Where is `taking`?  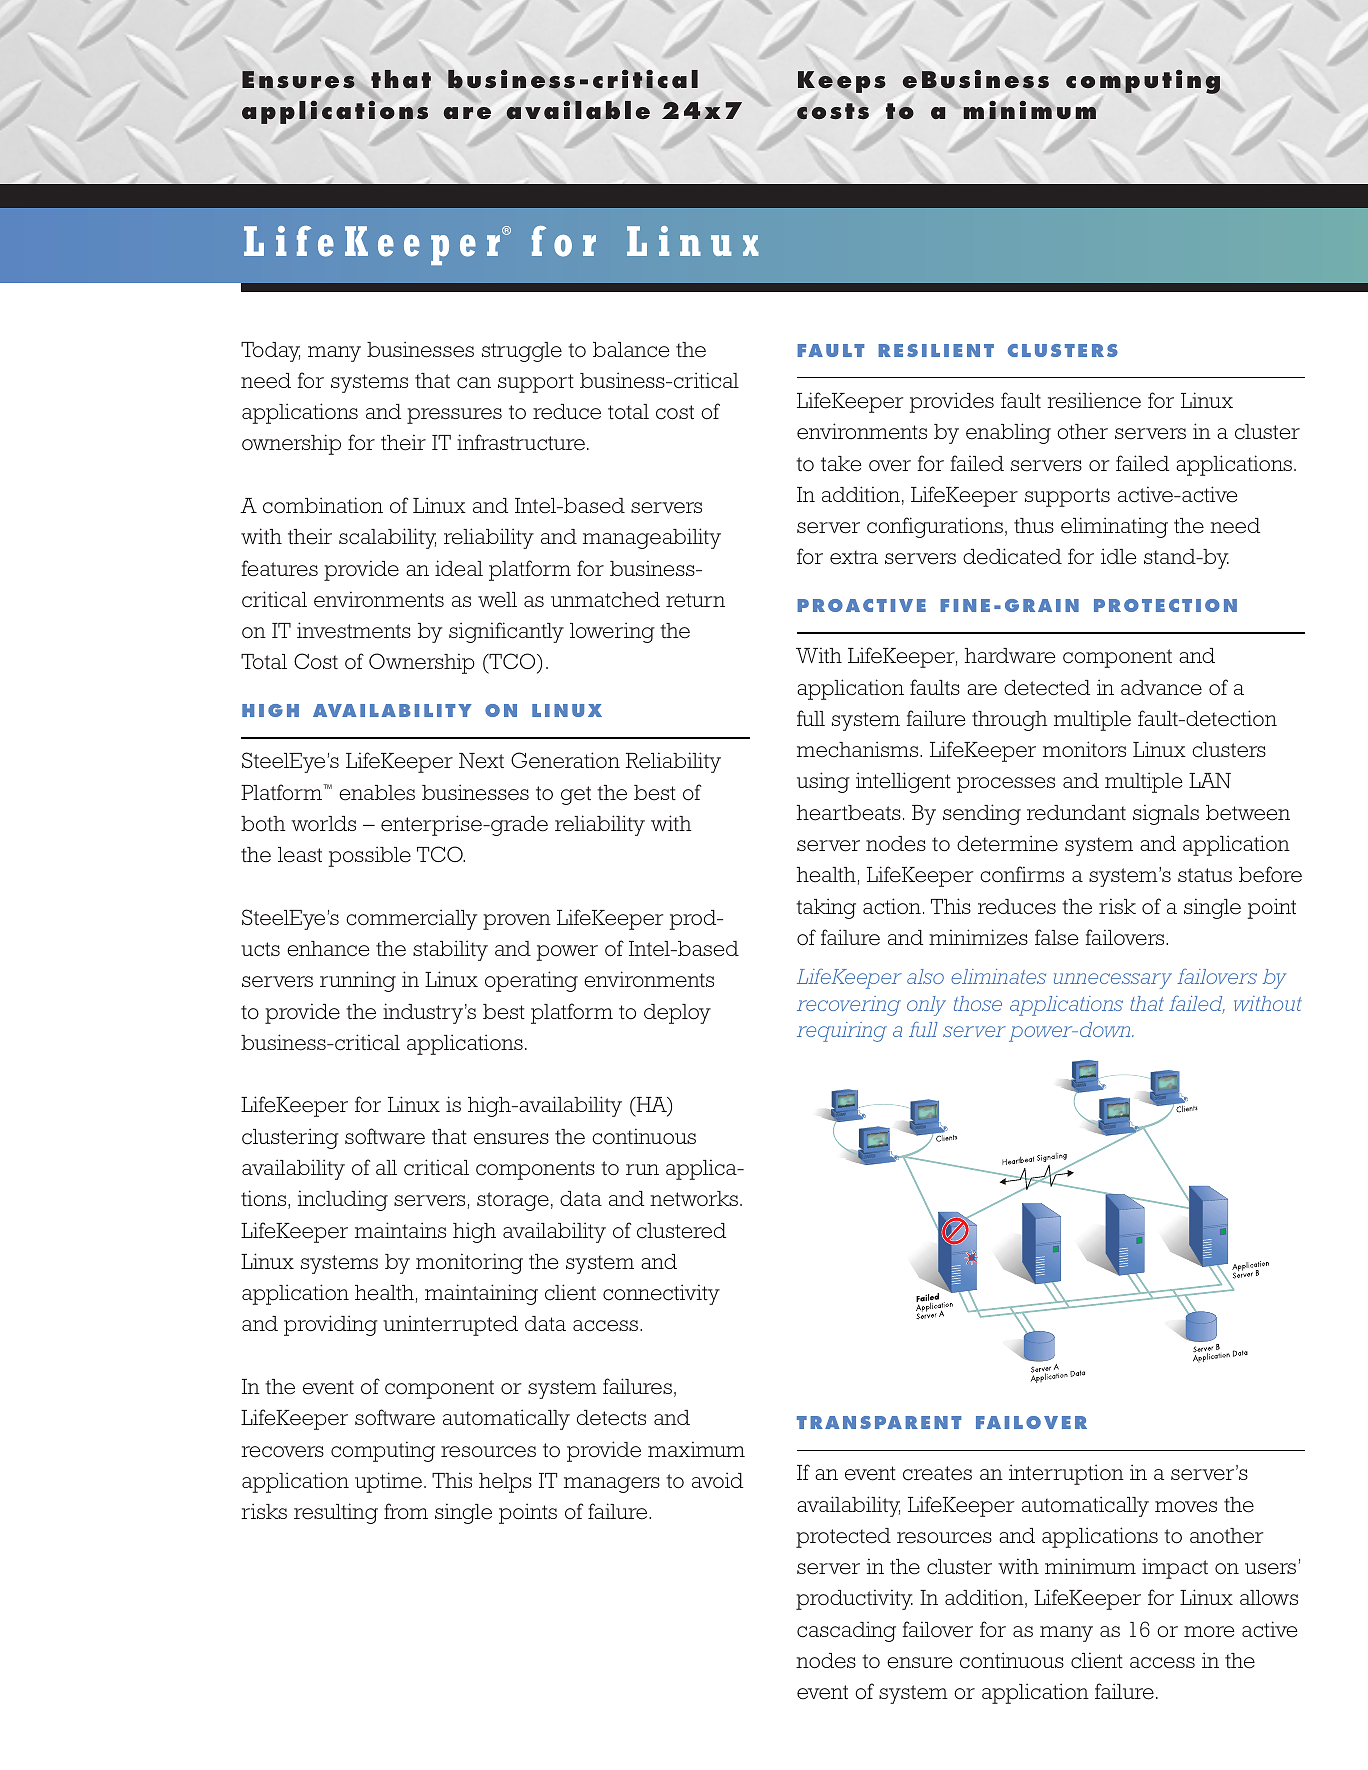 taking is located at coordinates (826, 908).
